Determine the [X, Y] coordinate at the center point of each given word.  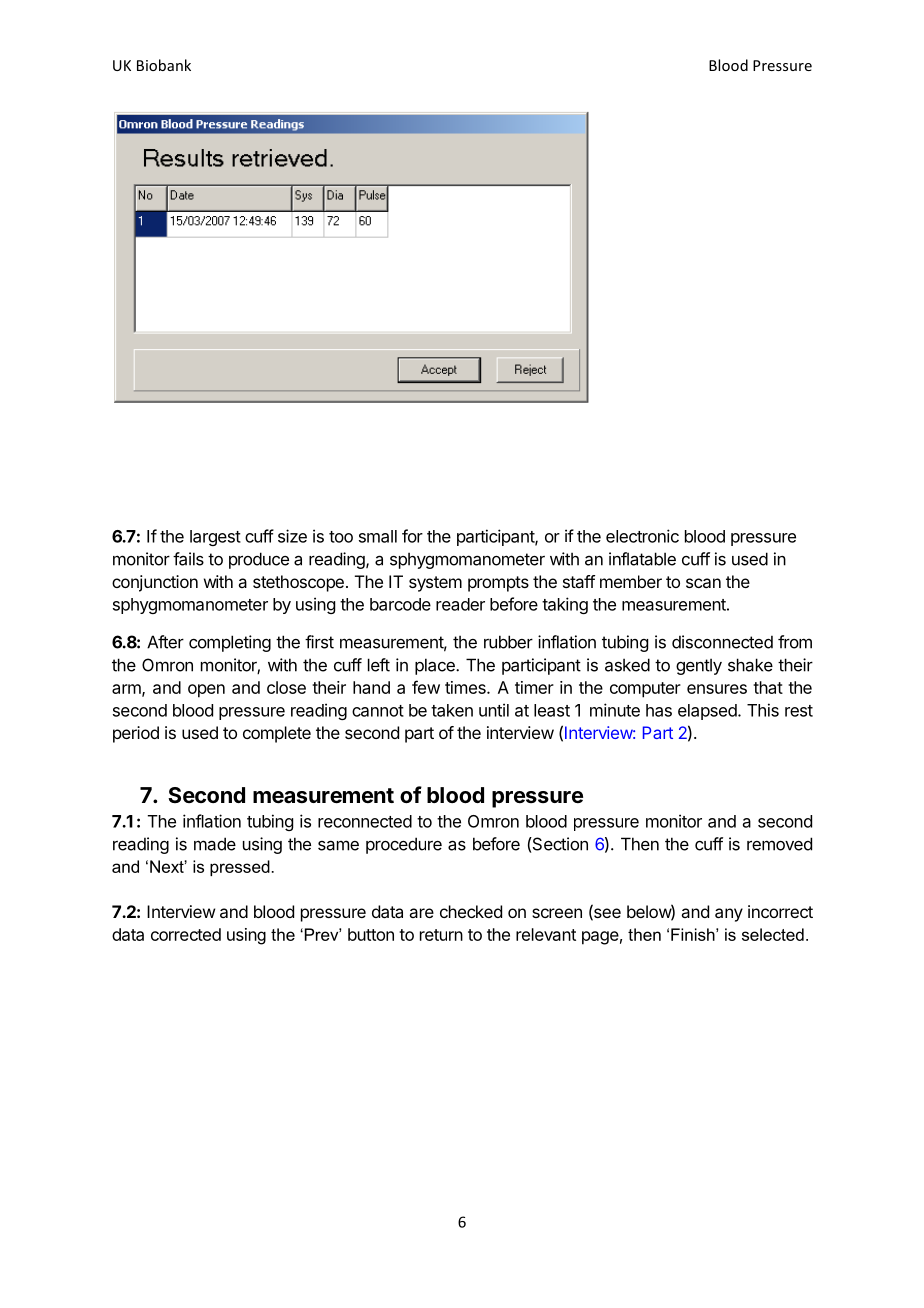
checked [471, 911]
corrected [186, 934]
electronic [642, 536]
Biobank [164, 65]
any [729, 915]
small [378, 536]
